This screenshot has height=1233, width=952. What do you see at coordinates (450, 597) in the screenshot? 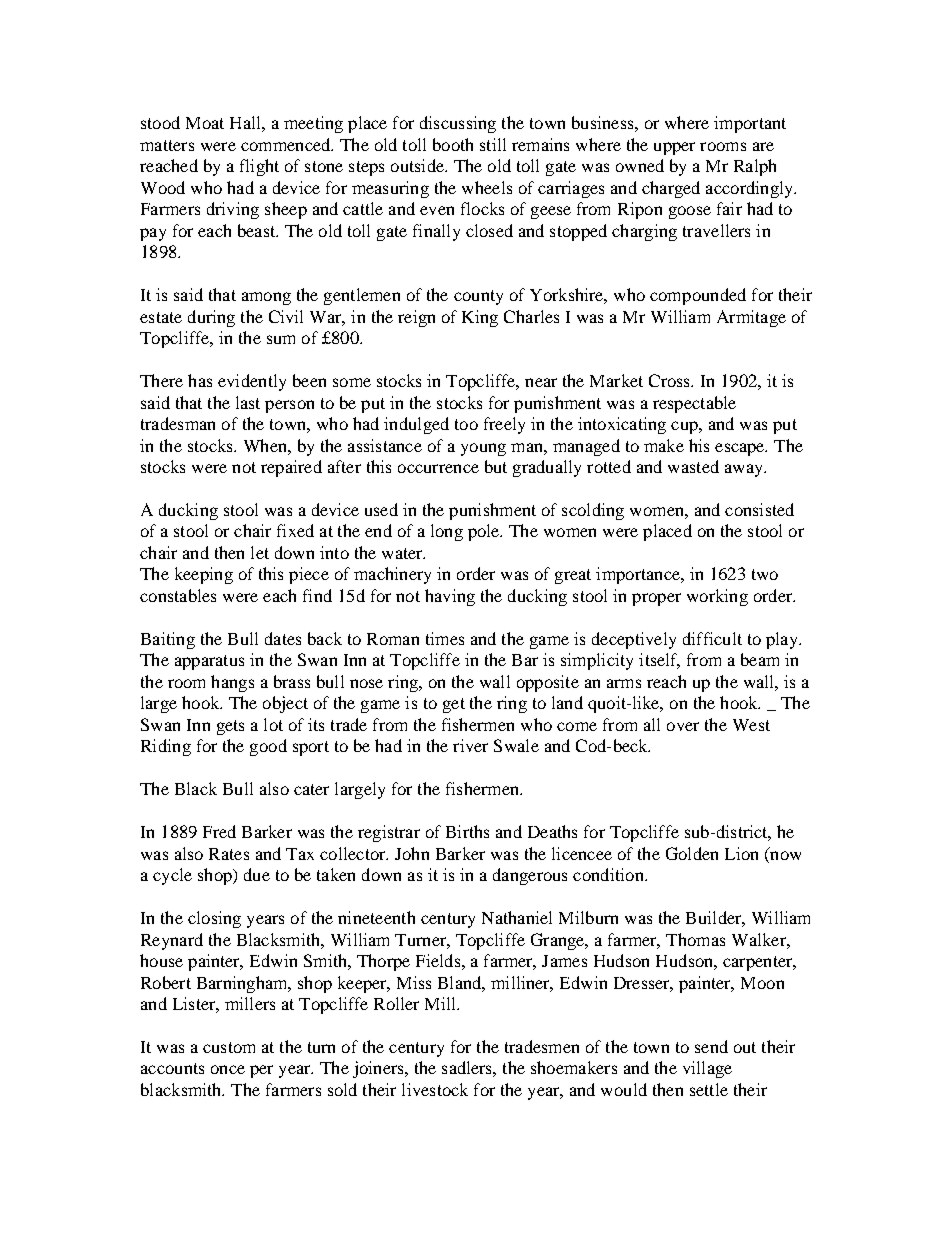
I see `having` at bounding box center [450, 597].
